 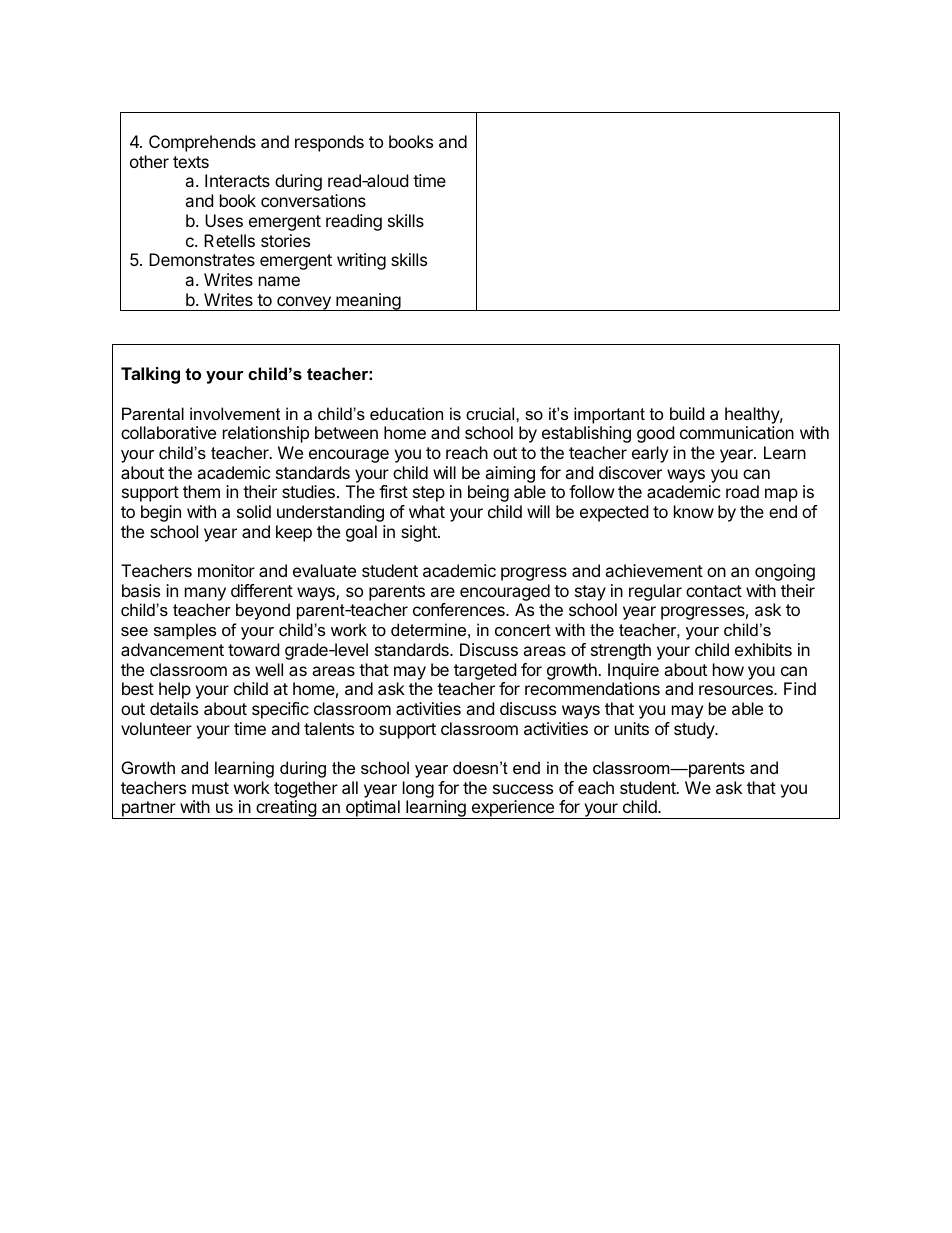 What do you see at coordinates (226, 570) in the screenshot?
I see `monitor` at bounding box center [226, 570].
